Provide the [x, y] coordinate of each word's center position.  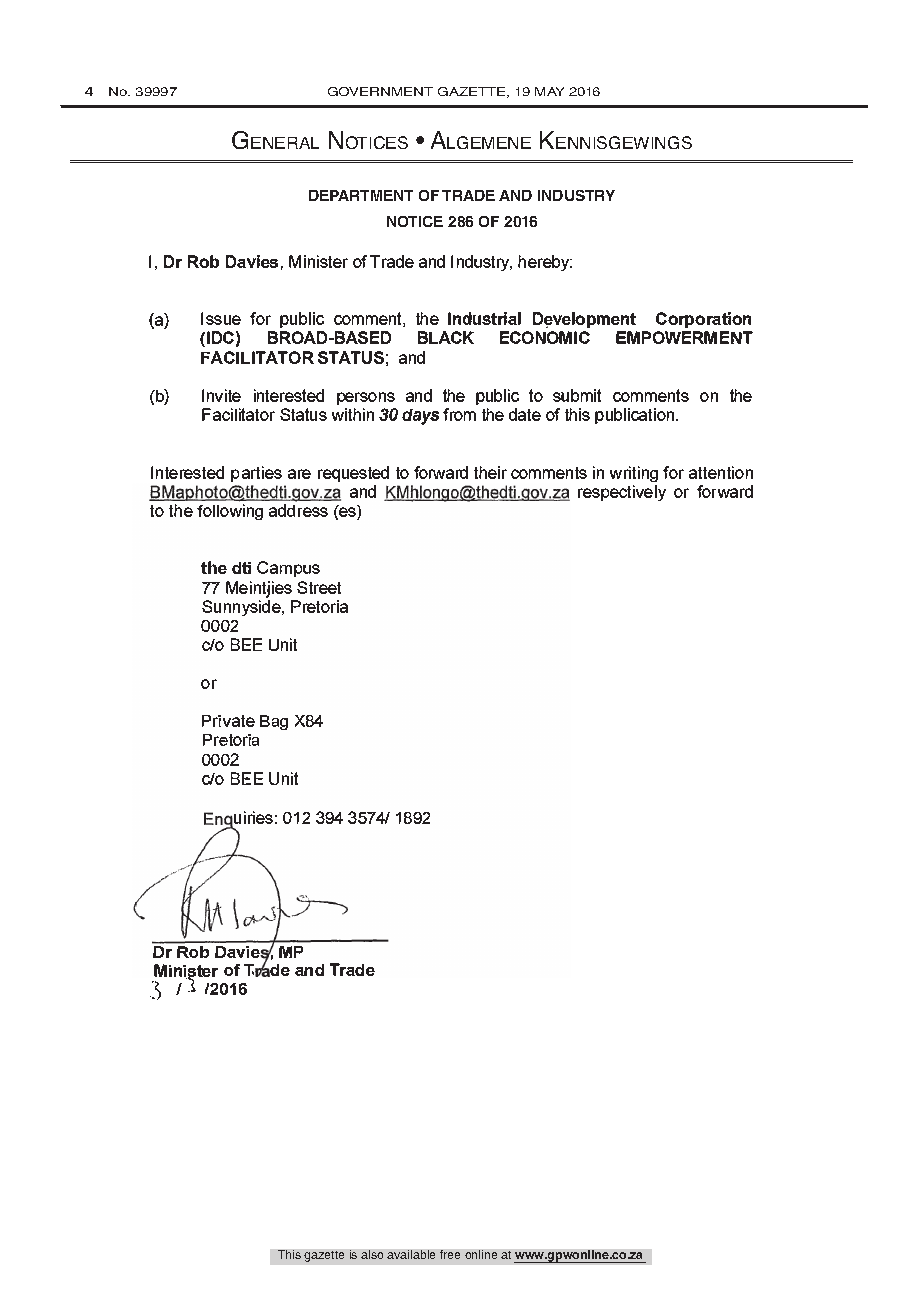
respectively [622, 493]
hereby [545, 263]
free [450, 1254]
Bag [274, 722]
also [372, 1254]
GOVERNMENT [380, 91]
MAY [549, 91]
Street [319, 587]
